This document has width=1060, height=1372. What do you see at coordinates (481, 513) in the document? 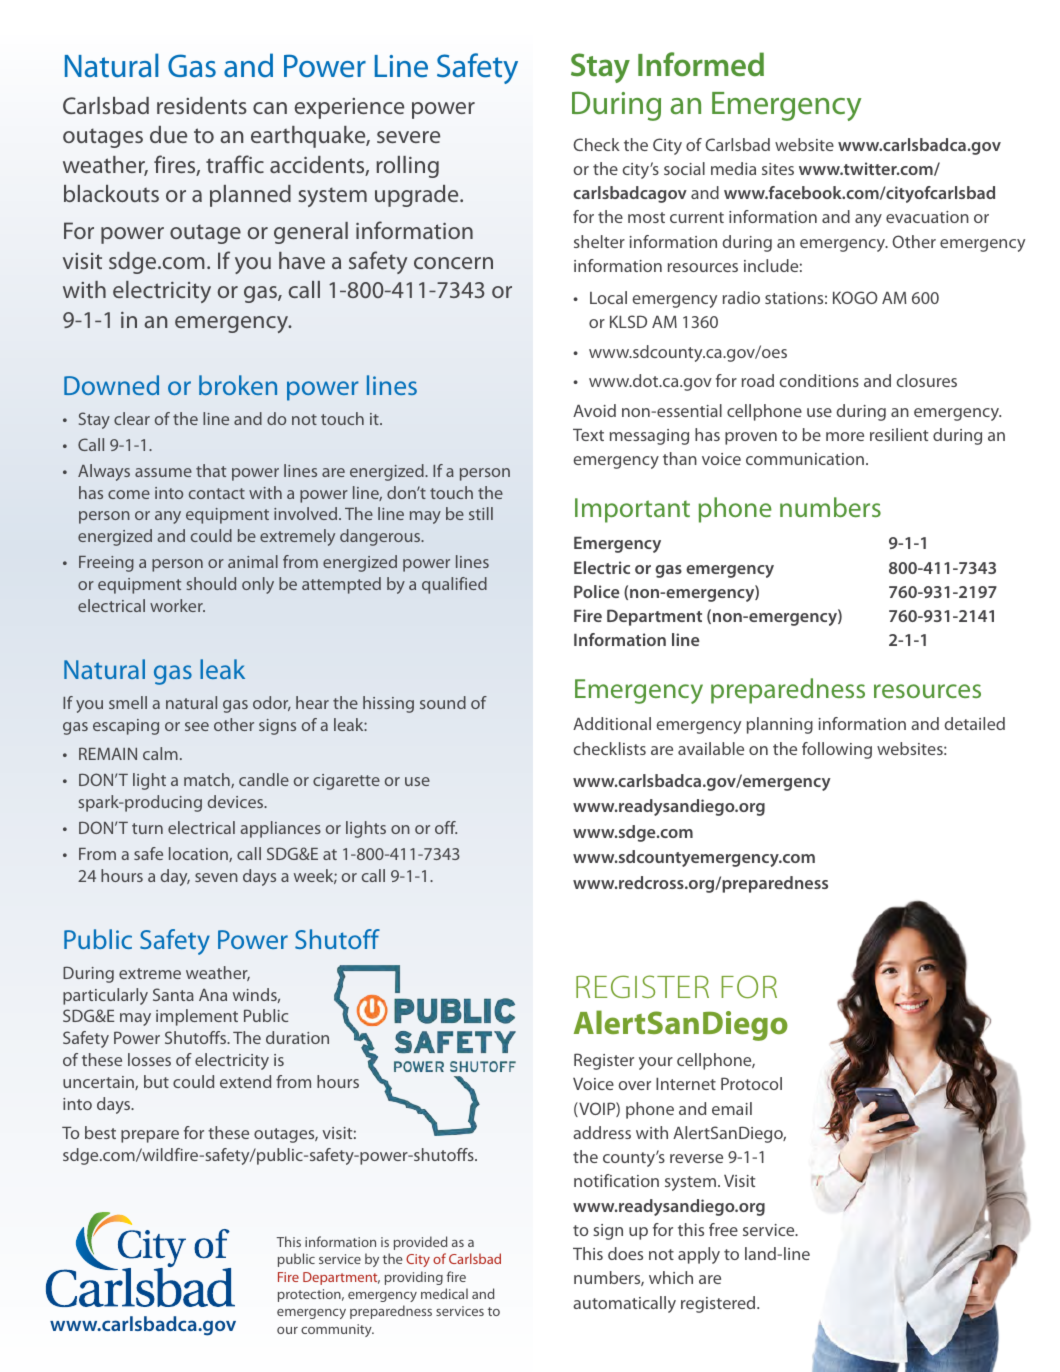
I see `still` at bounding box center [481, 513].
